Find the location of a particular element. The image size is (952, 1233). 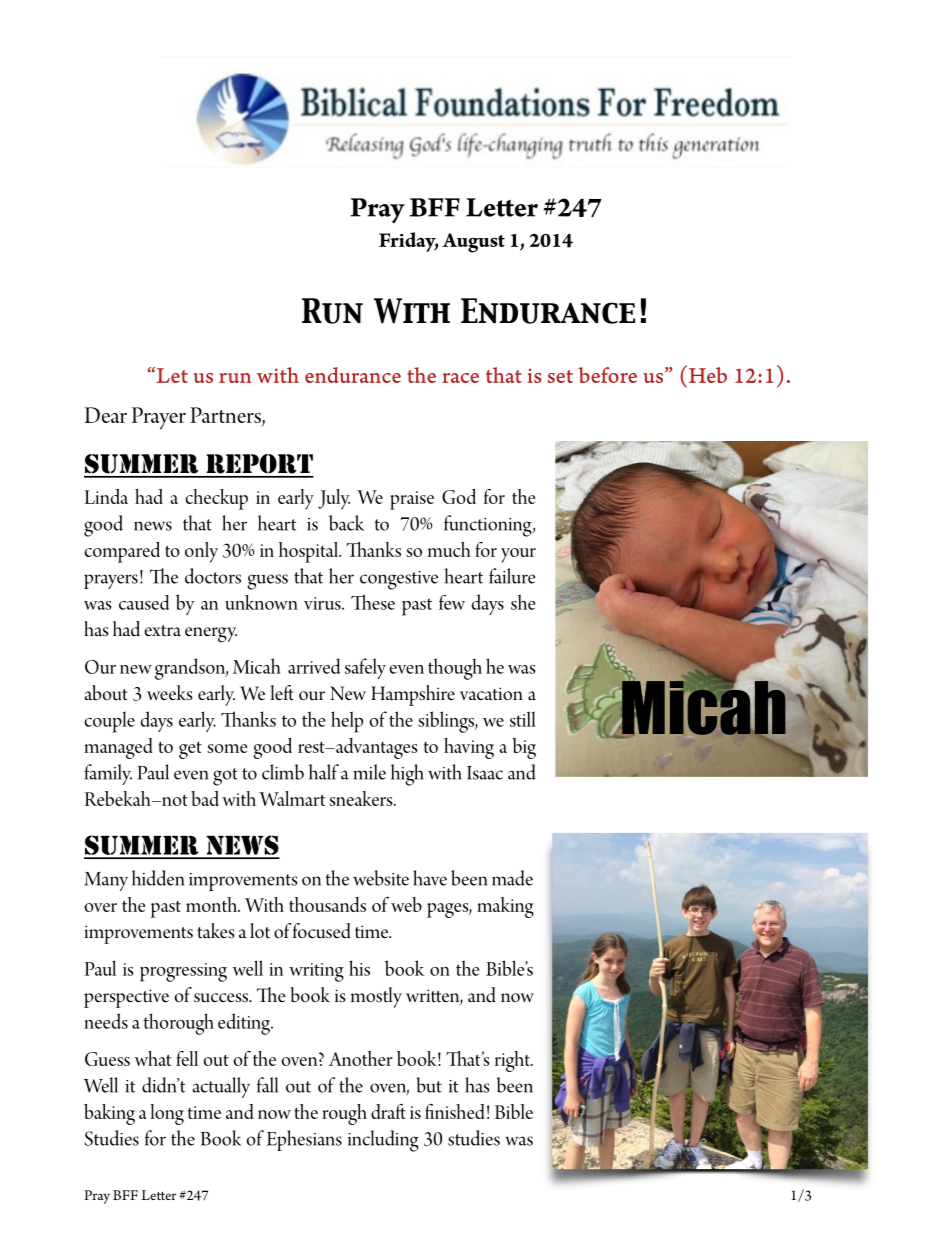

before is located at coordinates (607, 375).
